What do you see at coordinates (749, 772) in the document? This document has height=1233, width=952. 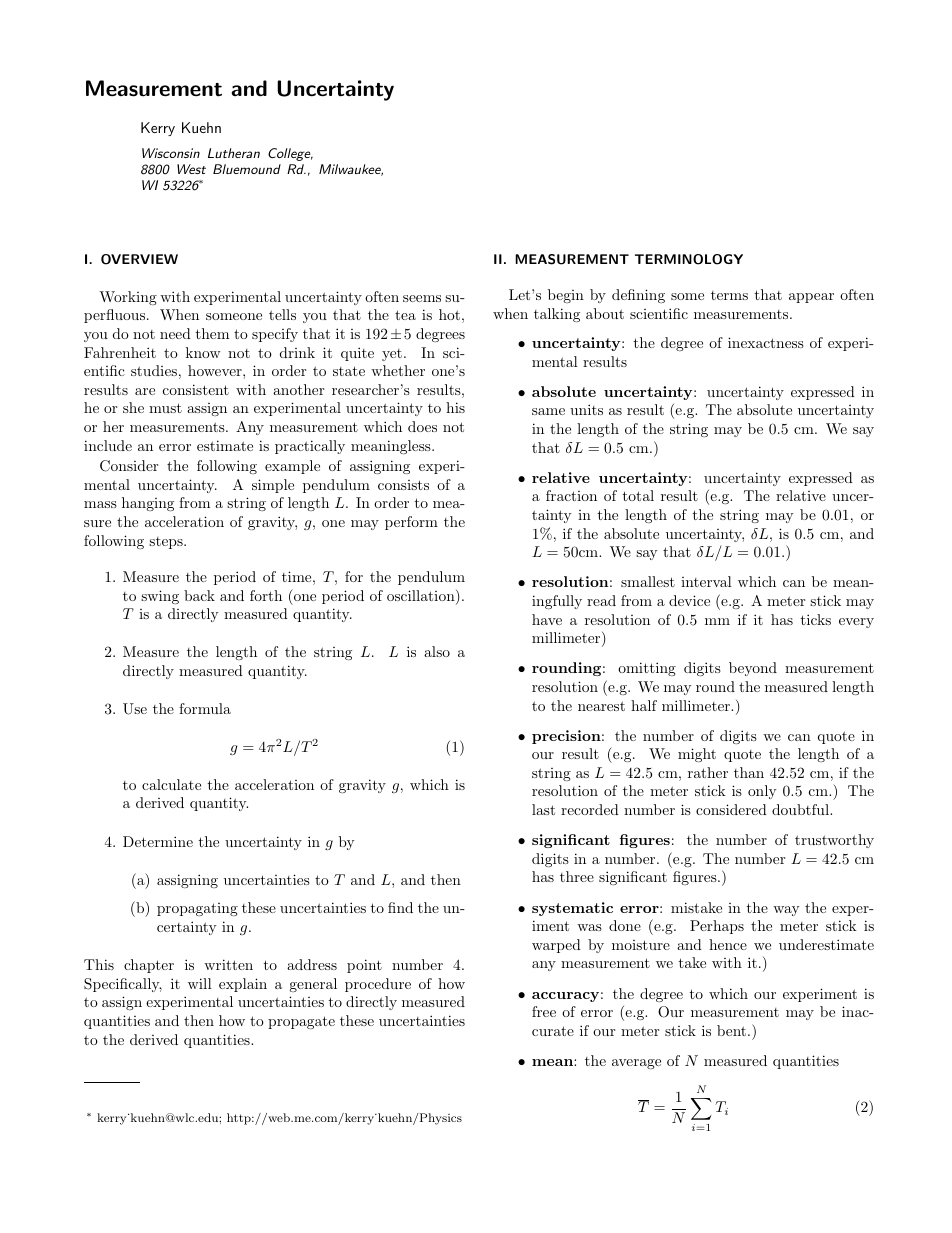 I see `than` at bounding box center [749, 772].
